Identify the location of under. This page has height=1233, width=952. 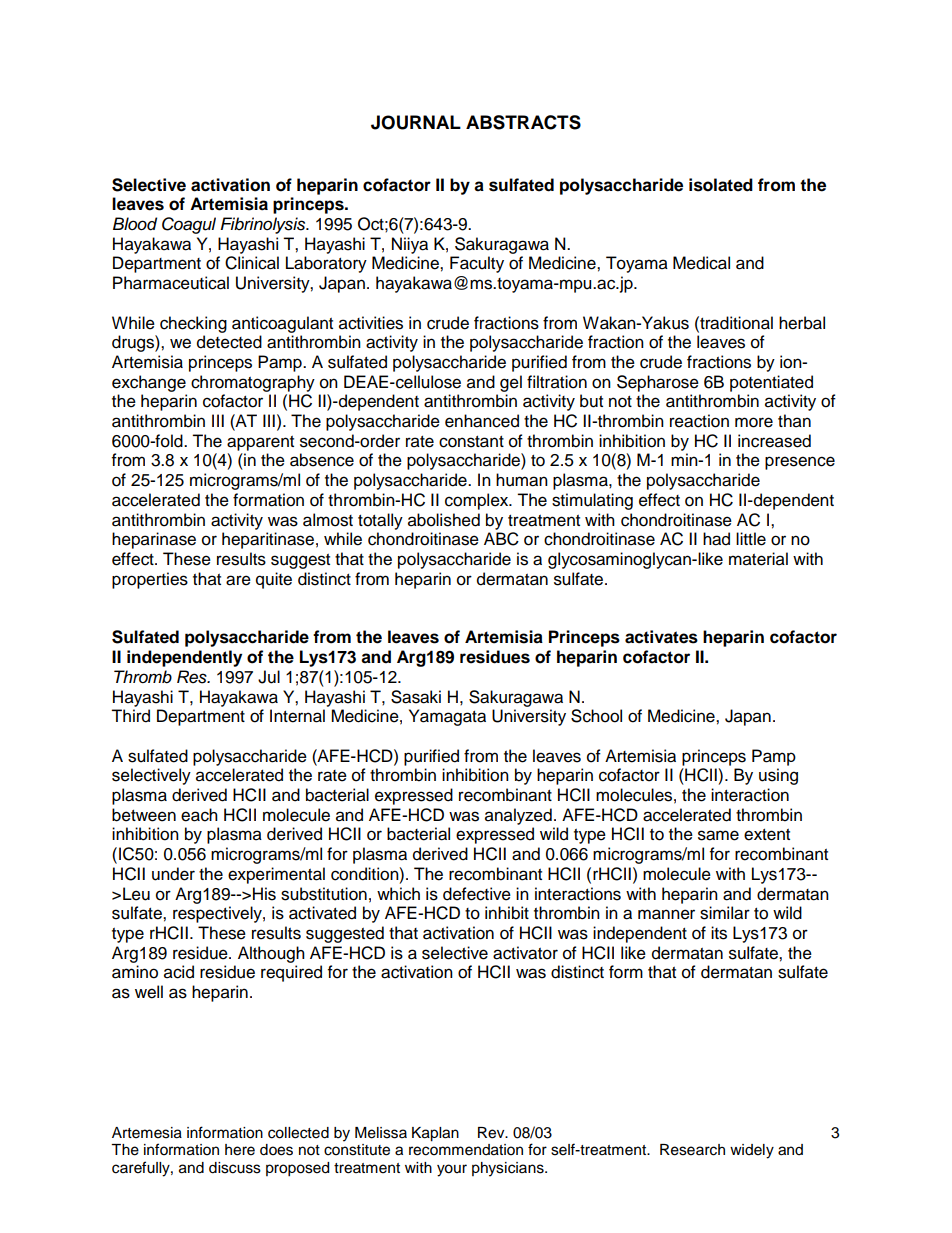
(173, 874).
